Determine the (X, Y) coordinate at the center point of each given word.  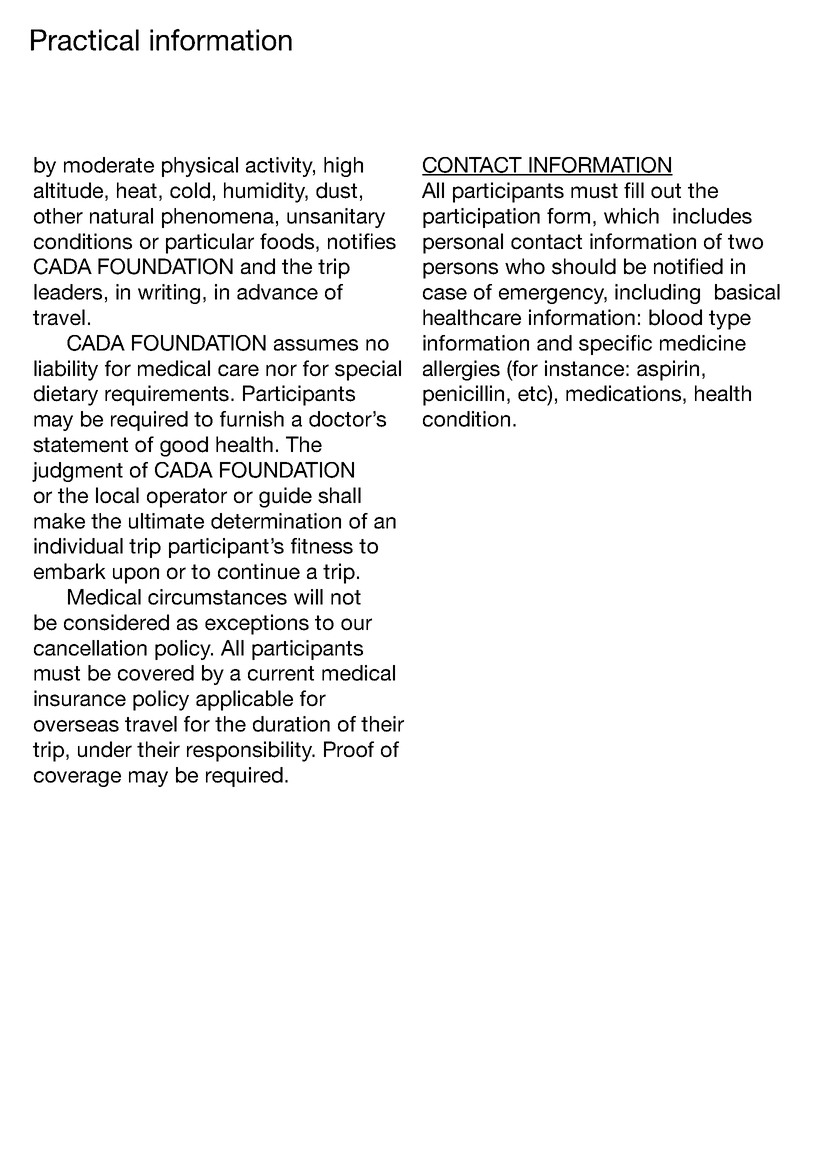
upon (136, 575)
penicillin (463, 395)
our (356, 624)
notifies (362, 241)
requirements (168, 395)
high (343, 167)
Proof (349, 749)
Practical (85, 40)
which (631, 216)
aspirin (668, 370)
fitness (322, 546)
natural (121, 216)
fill (634, 190)
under (105, 749)
